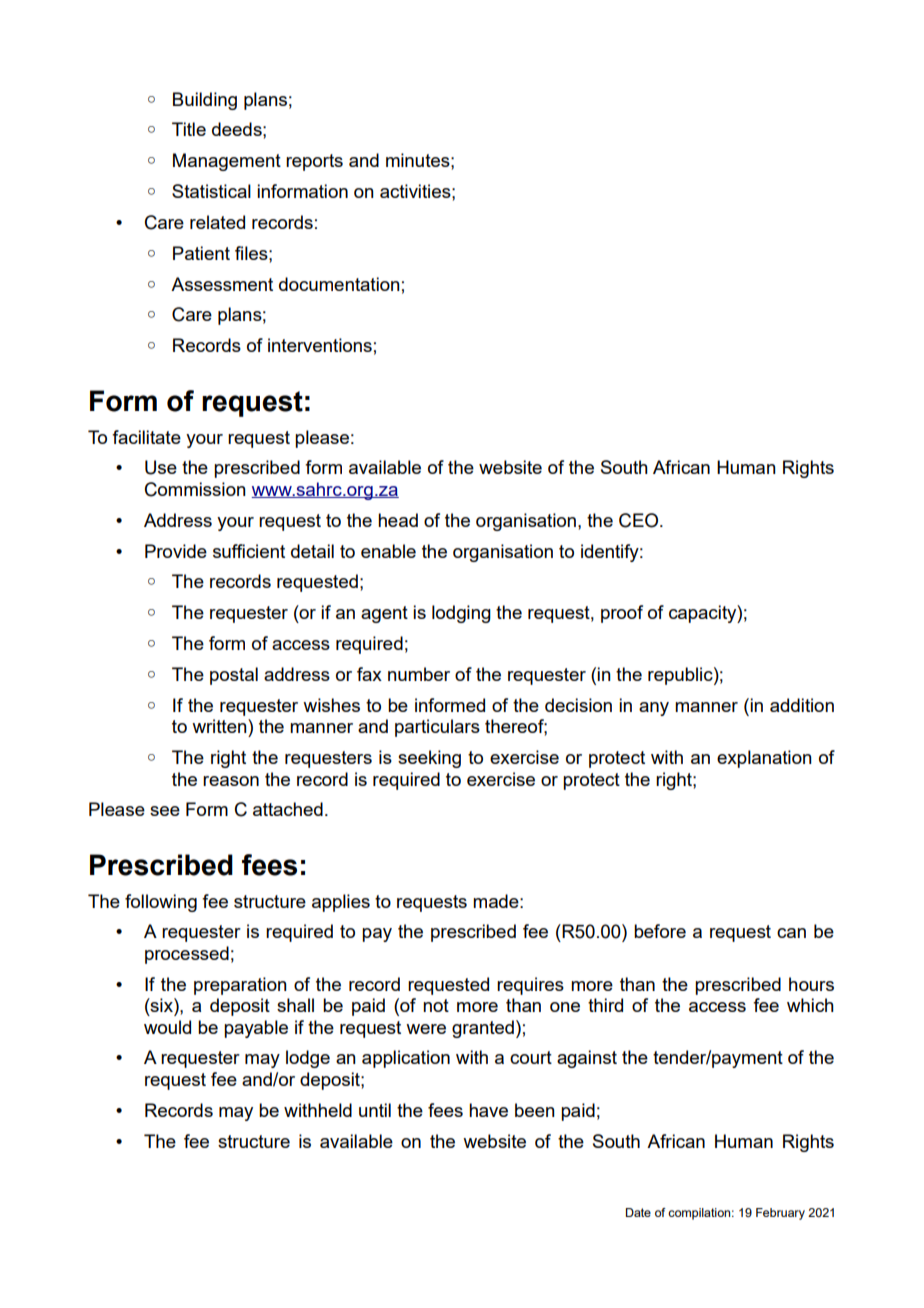 This screenshot has height=1308, width=924. What do you see at coordinates (314, 162) in the screenshot?
I see `reports` at bounding box center [314, 162].
